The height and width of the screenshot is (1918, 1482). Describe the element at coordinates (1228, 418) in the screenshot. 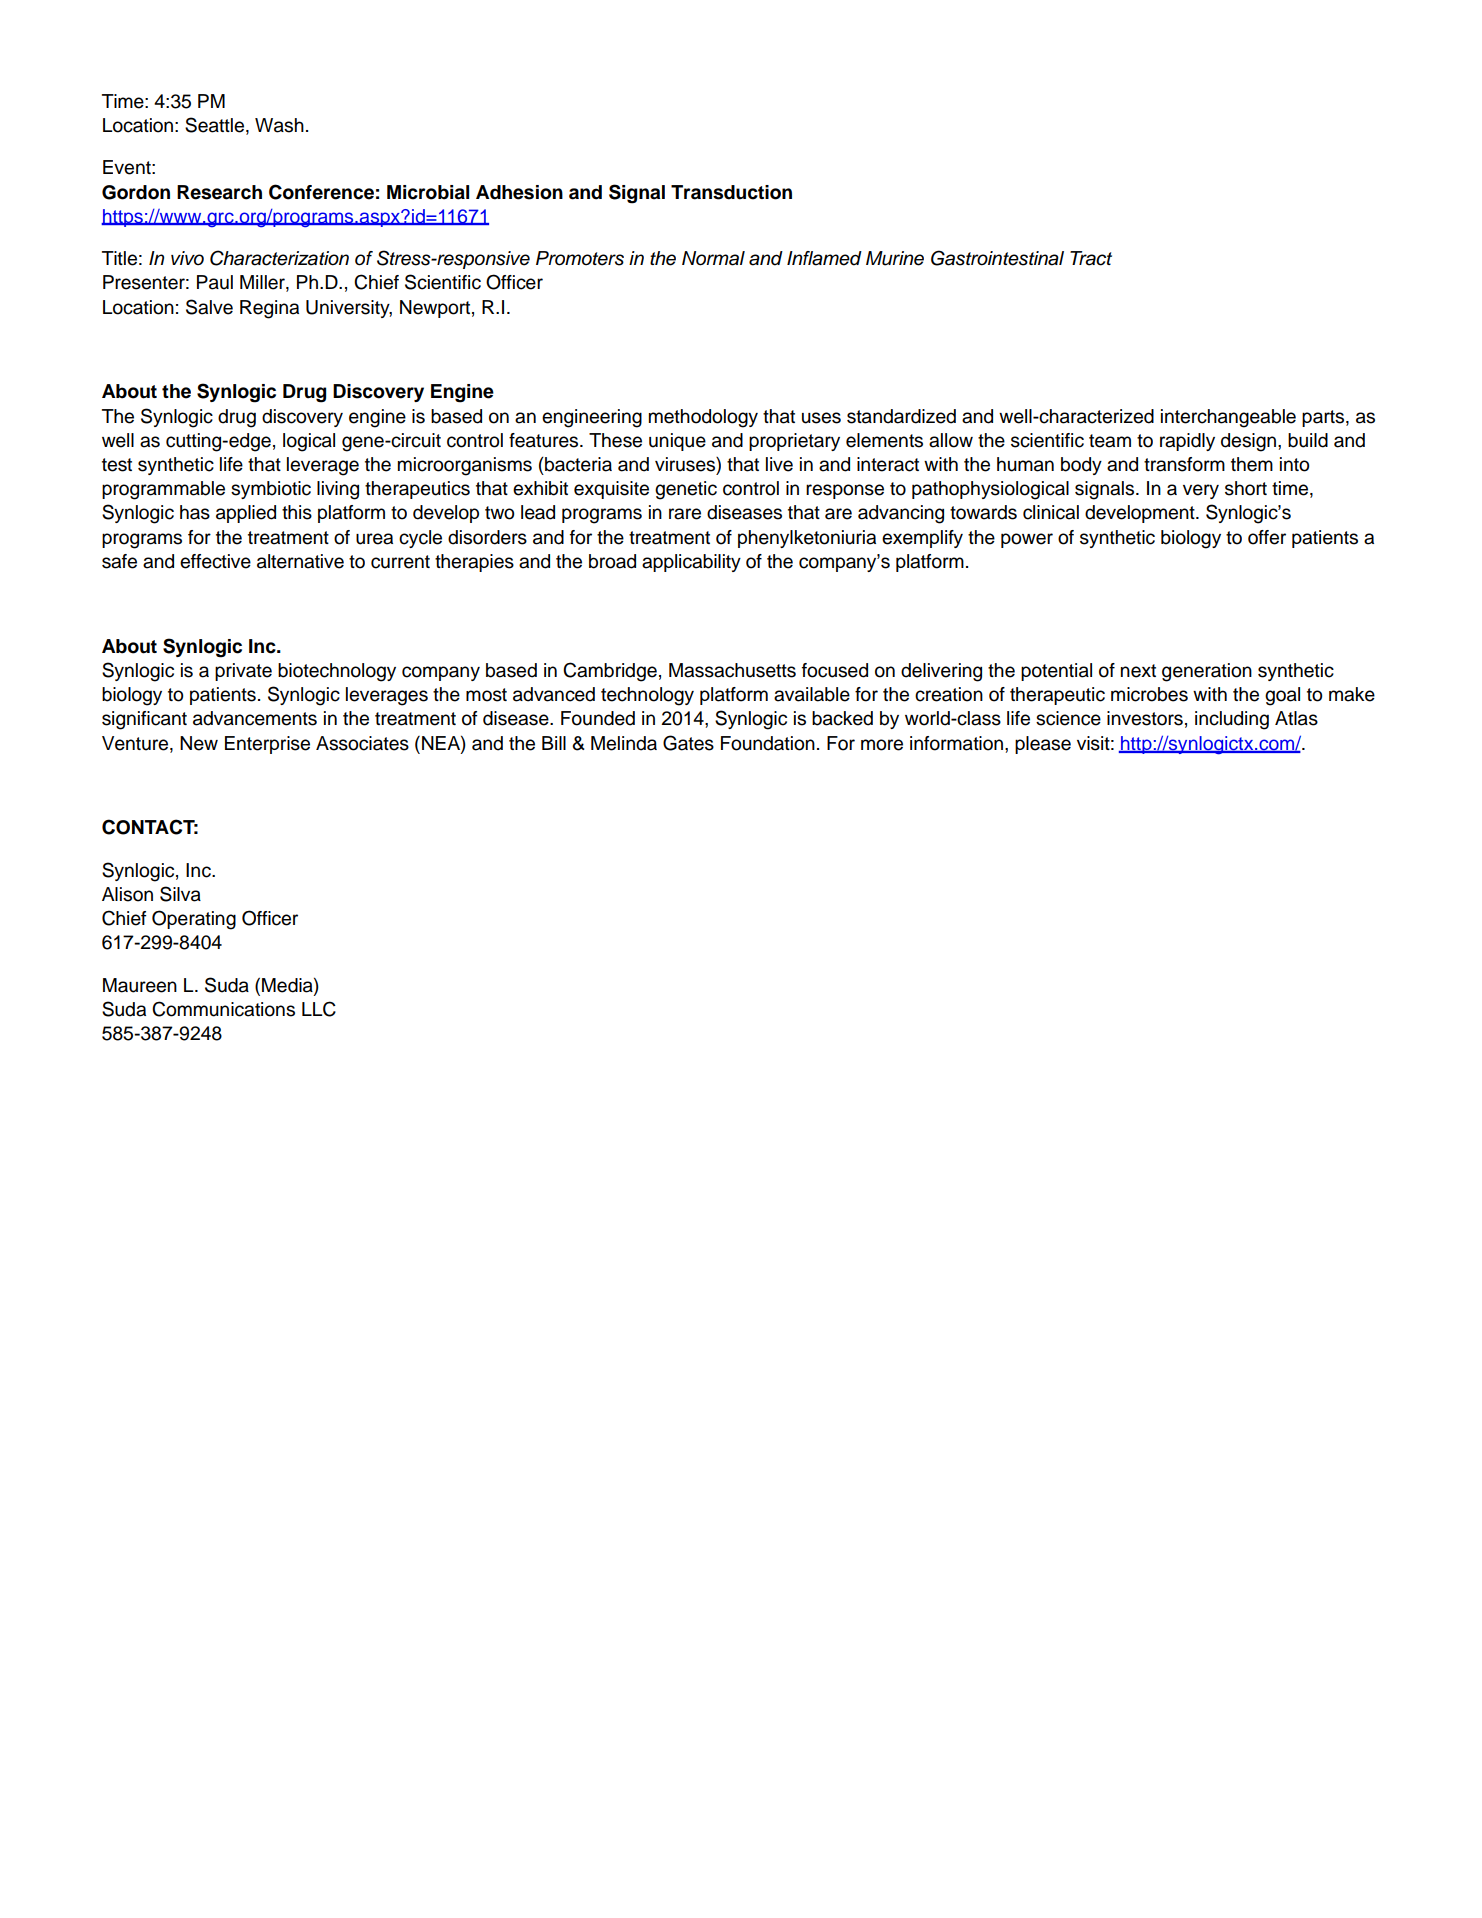

I see `interchangeable` at that location.
